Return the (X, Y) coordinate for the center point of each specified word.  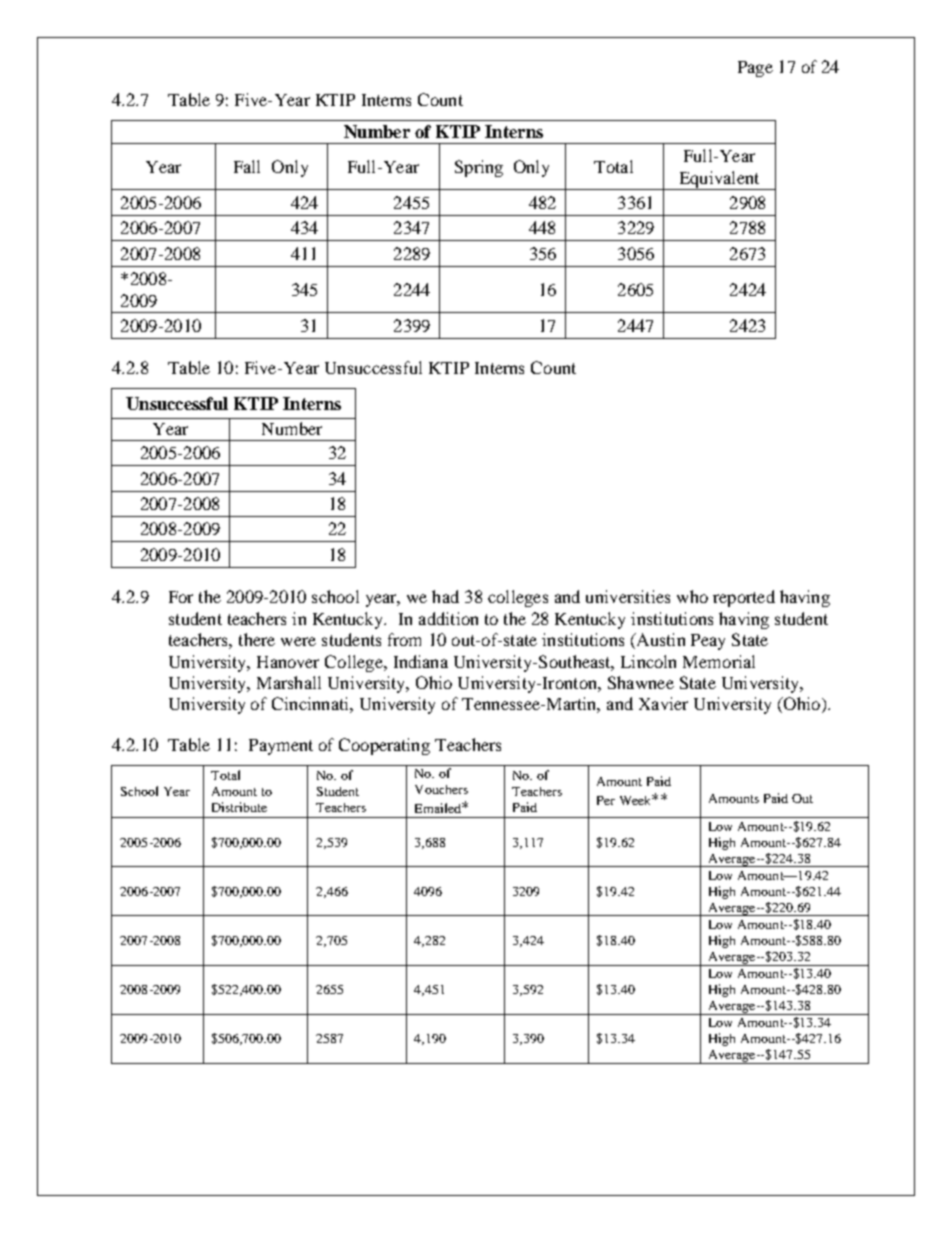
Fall (247, 166)
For (181, 597)
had (445, 596)
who (692, 596)
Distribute (239, 807)
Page (755, 69)
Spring (479, 168)
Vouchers (441, 789)
